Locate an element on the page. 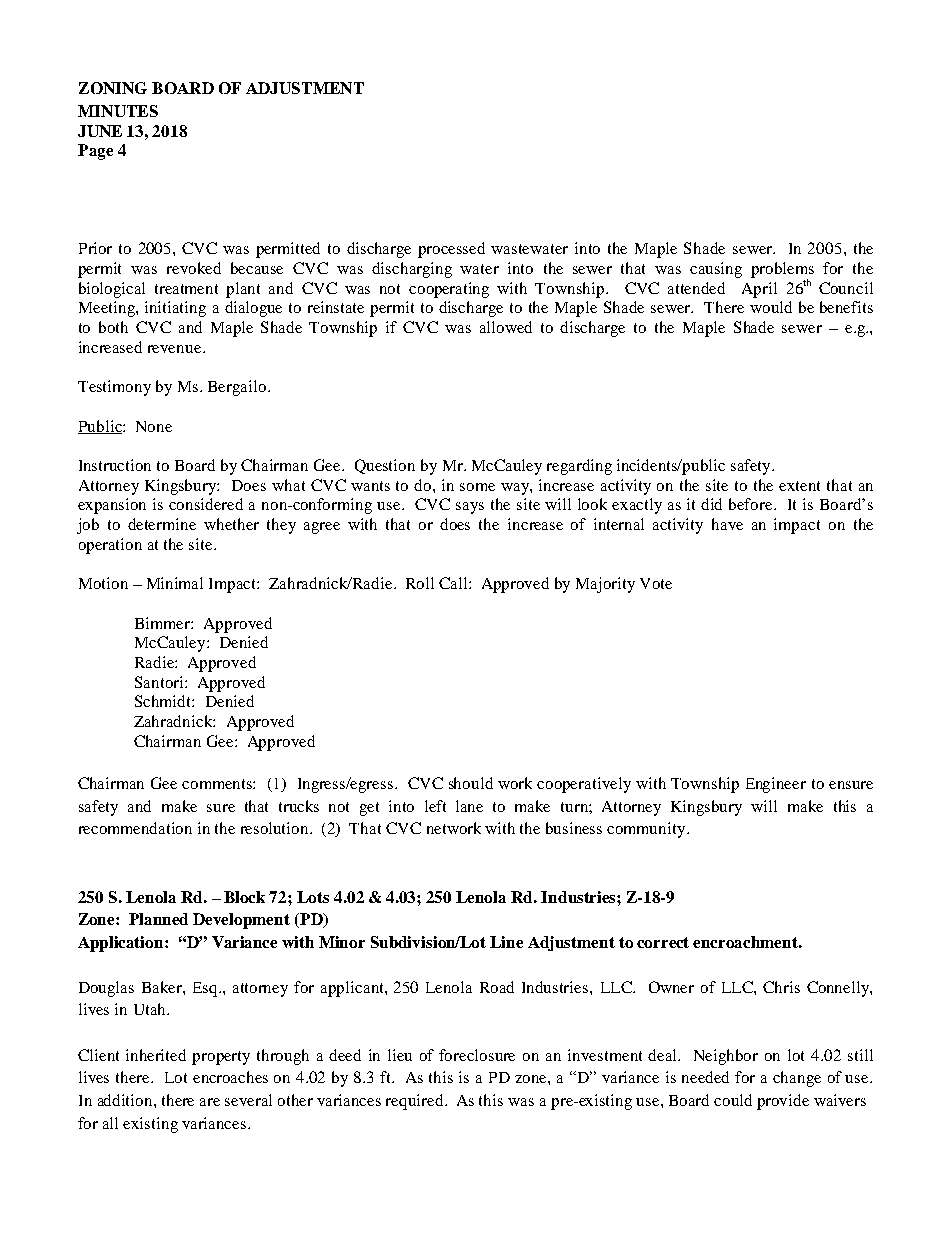 Image resolution: width=952 pixels, height=1233 pixels. lane is located at coordinates (469, 806).
